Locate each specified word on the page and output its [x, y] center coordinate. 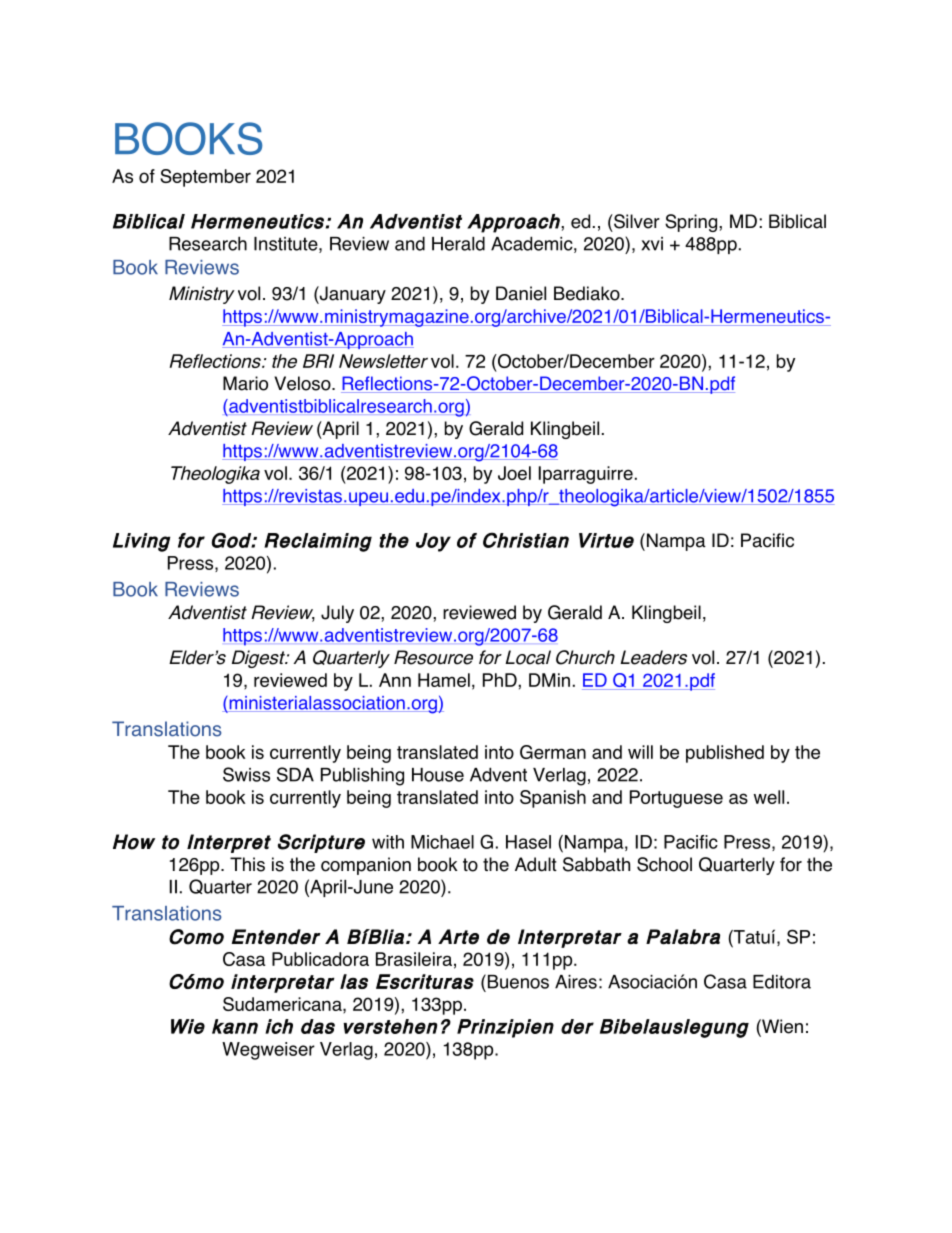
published [725, 754]
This [247, 864]
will [640, 752]
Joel [514, 473]
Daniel [521, 293]
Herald [458, 243]
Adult [536, 864]
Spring [692, 223]
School [664, 864]
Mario [245, 383]
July [337, 614]
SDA [295, 774]
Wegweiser [268, 1051]
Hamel [444, 680]
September [205, 178]
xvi [652, 244]
